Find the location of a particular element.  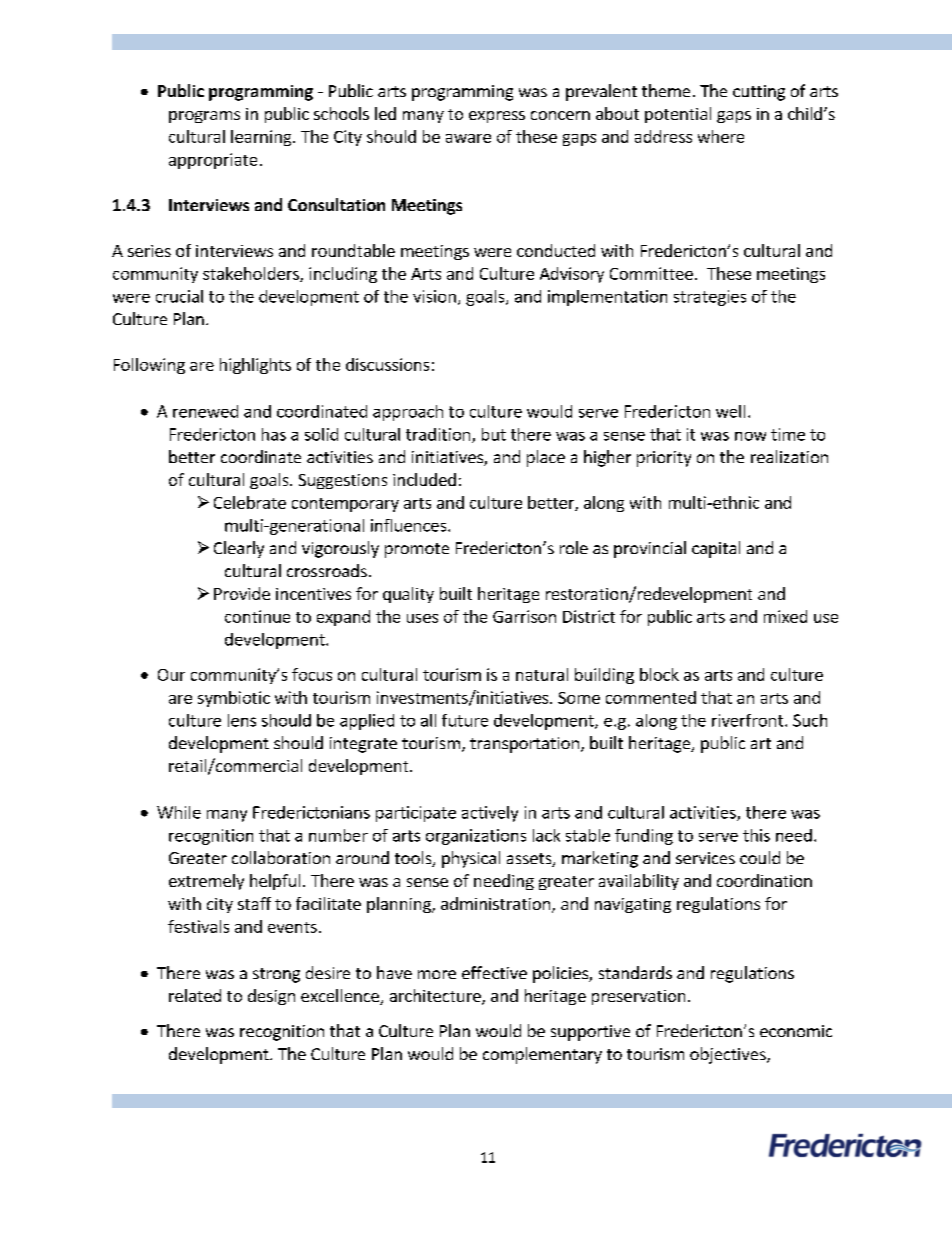

well is located at coordinates (730, 411).
